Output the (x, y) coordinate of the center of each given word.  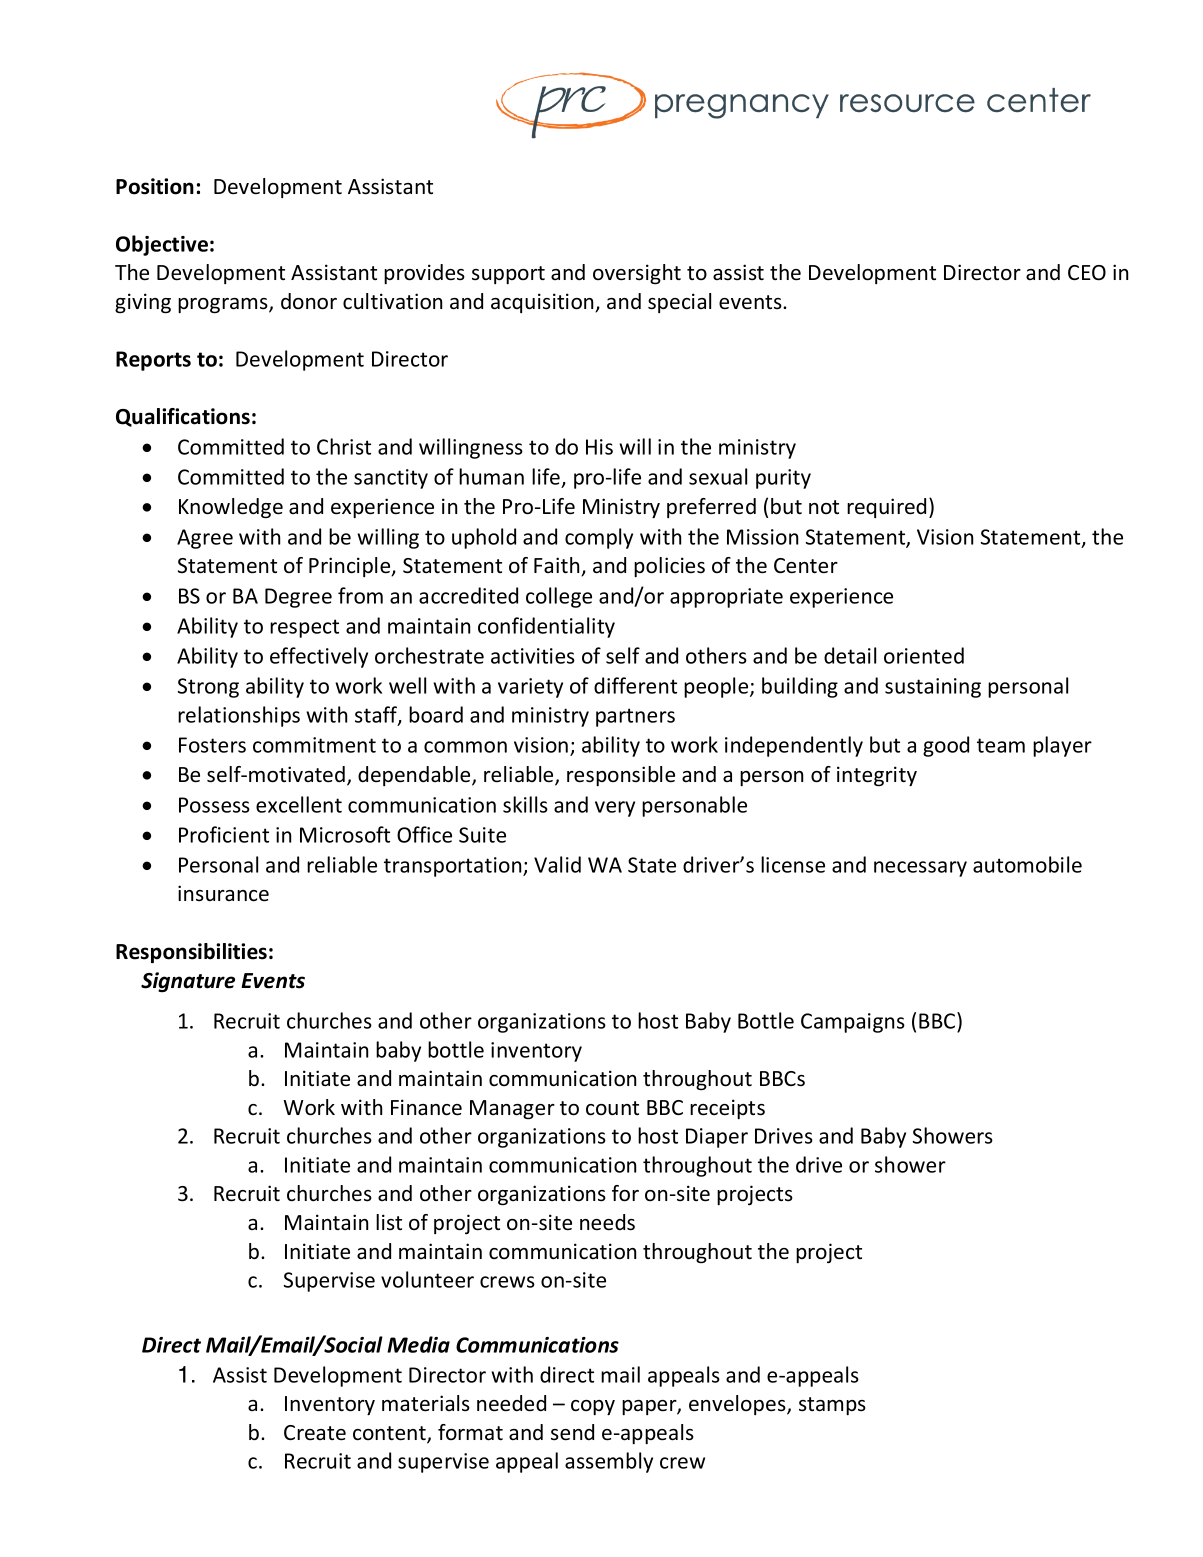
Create (315, 1433)
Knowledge (231, 508)
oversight (637, 274)
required (886, 508)
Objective (162, 245)
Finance (426, 1107)
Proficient (224, 834)
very (615, 809)
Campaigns (853, 1023)
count (612, 1108)
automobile (1027, 864)
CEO (1087, 273)
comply (599, 538)
